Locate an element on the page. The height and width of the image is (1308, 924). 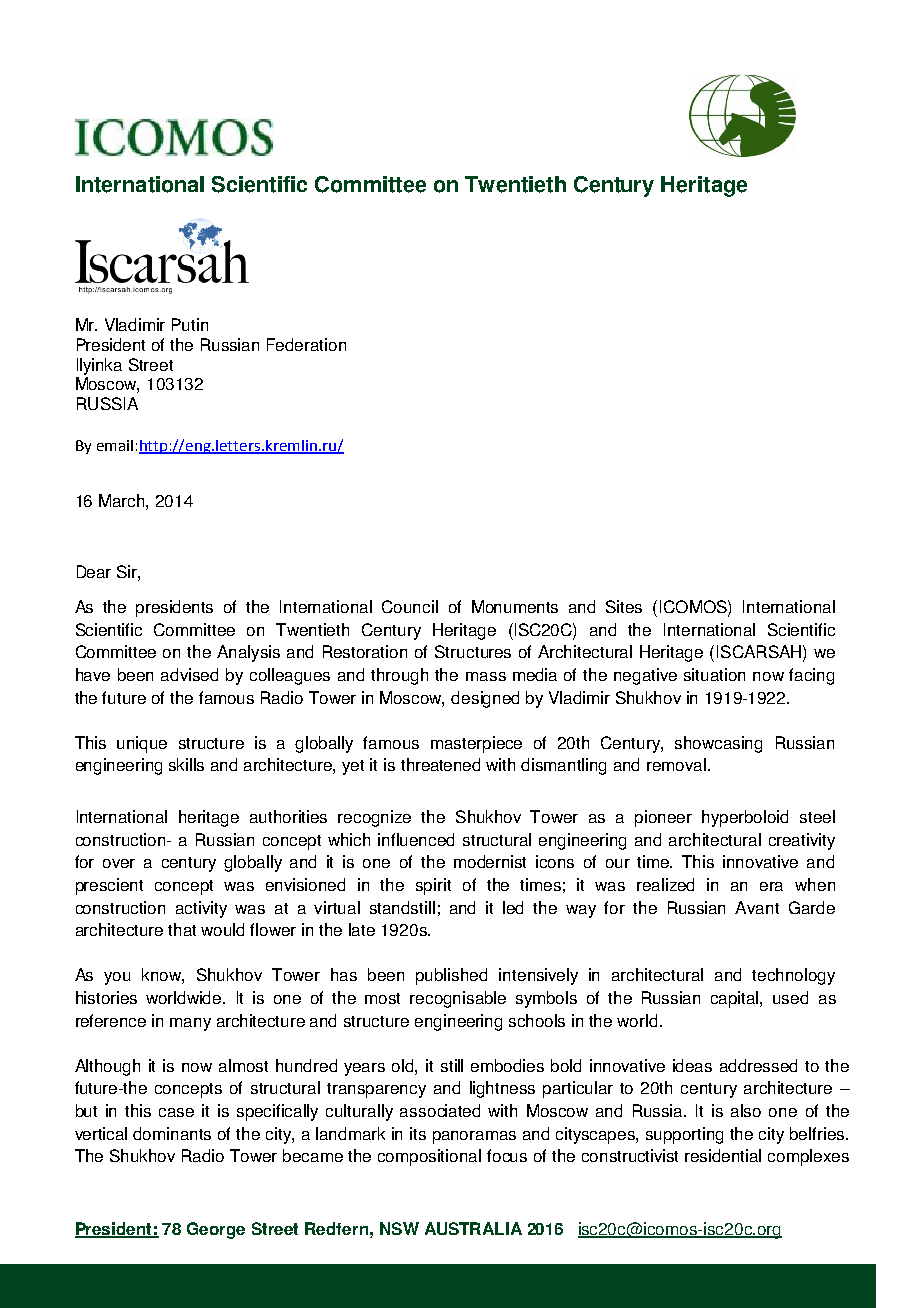
George is located at coordinates (216, 1230).
